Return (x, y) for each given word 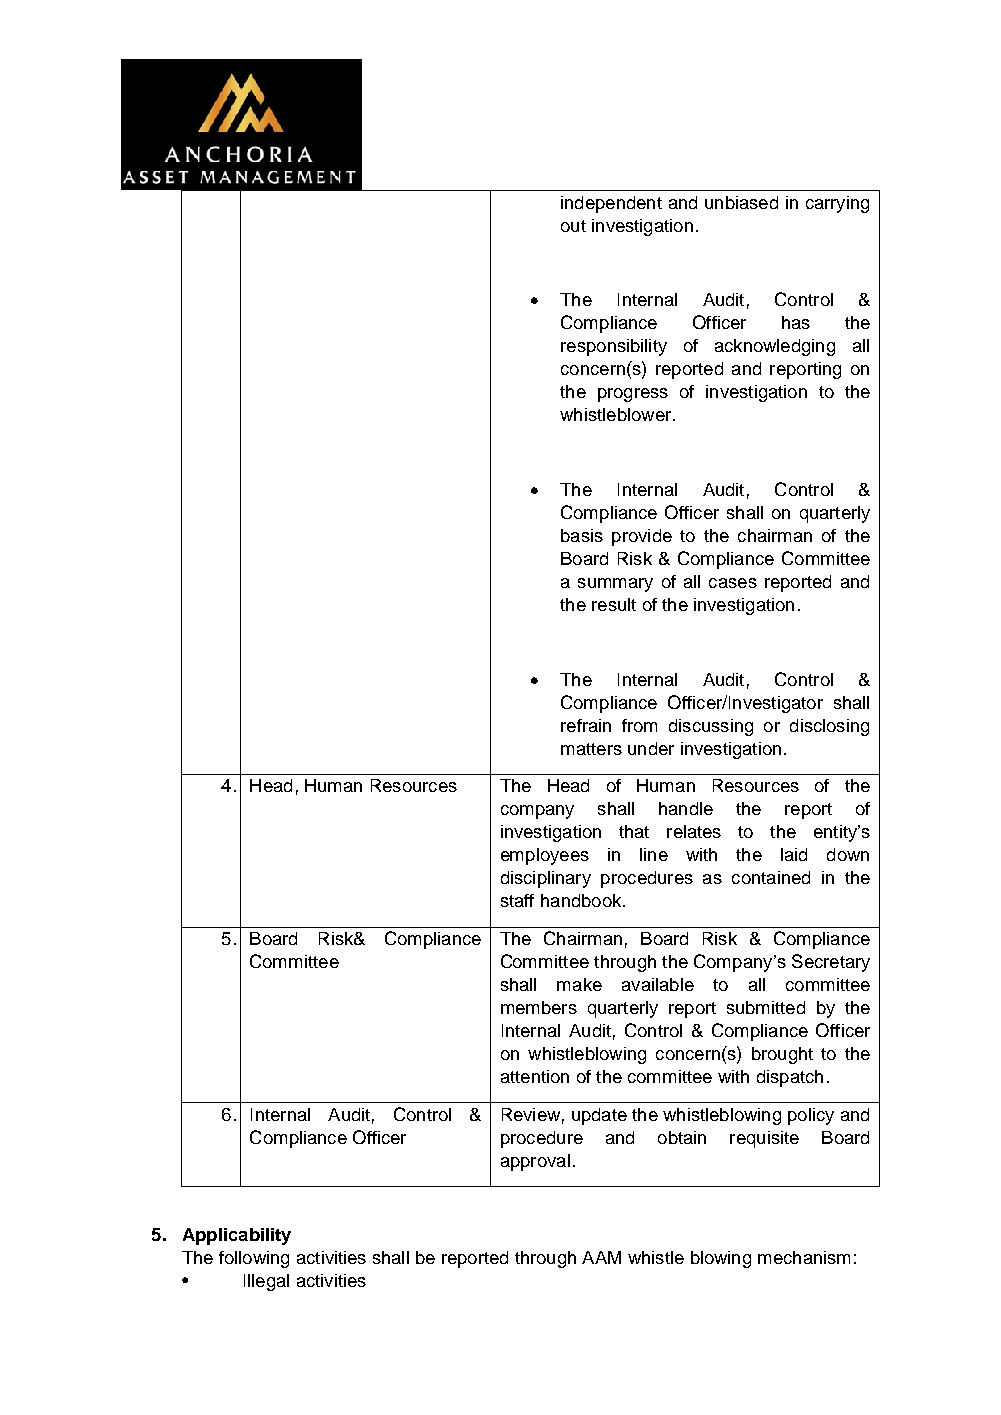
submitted (766, 1007)
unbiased (741, 202)
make (579, 984)
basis (582, 535)
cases (733, 583)
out (573, 226)
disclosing (829, 727)
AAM (601, 1257)
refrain (586, 725)
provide (642, 537)
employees (545, 856)
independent (611, 204)
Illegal (266, 1282)
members (539, 1007)
